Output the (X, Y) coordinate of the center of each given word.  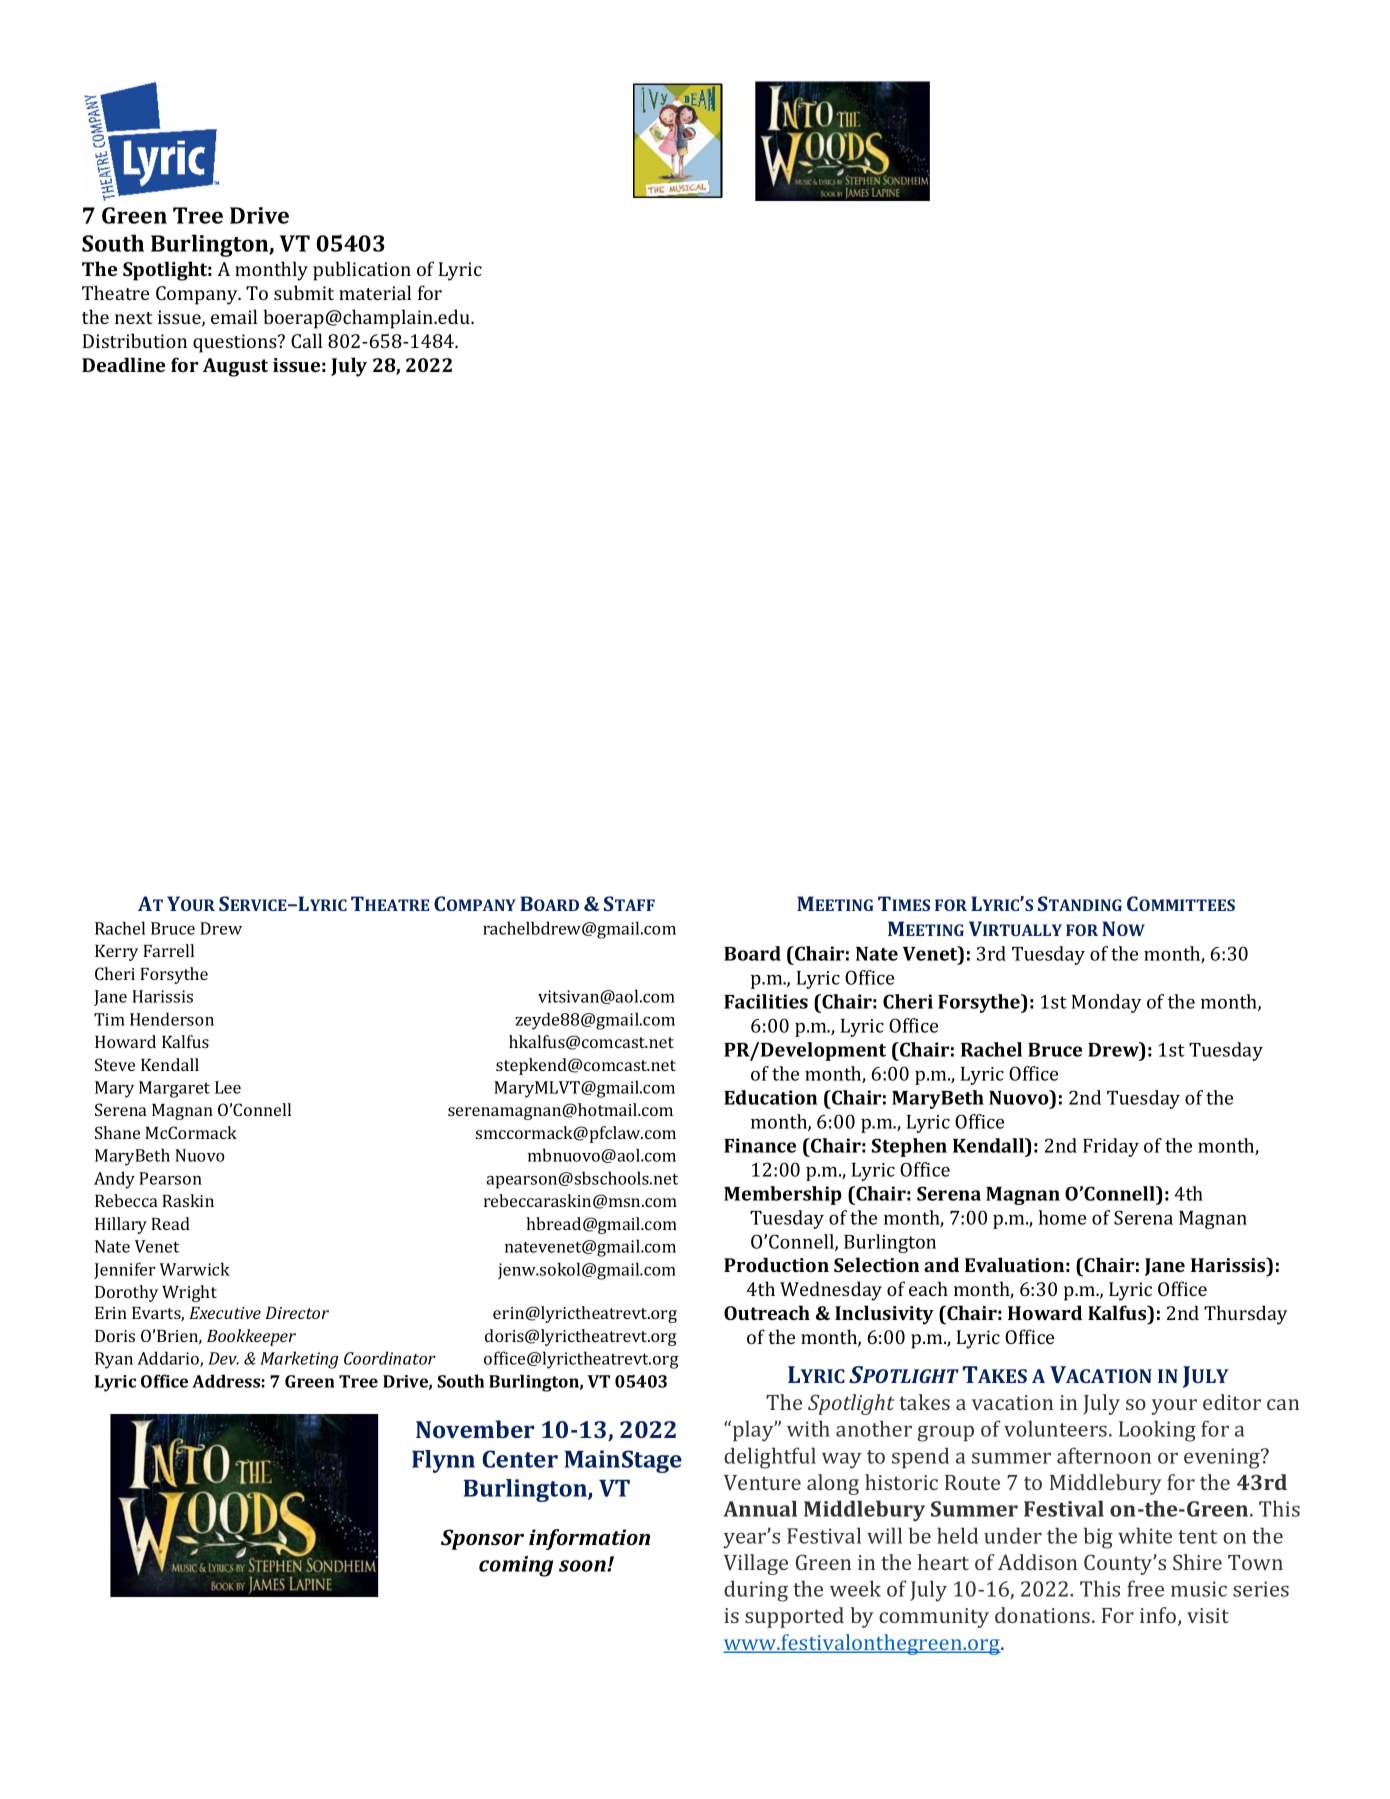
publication (362, 271)
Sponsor (482, 1539)
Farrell (168, 950)
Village (756, 1564)
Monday (1106, 1003)
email (234, 316)
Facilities (766, 1001)
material (375, 292)
